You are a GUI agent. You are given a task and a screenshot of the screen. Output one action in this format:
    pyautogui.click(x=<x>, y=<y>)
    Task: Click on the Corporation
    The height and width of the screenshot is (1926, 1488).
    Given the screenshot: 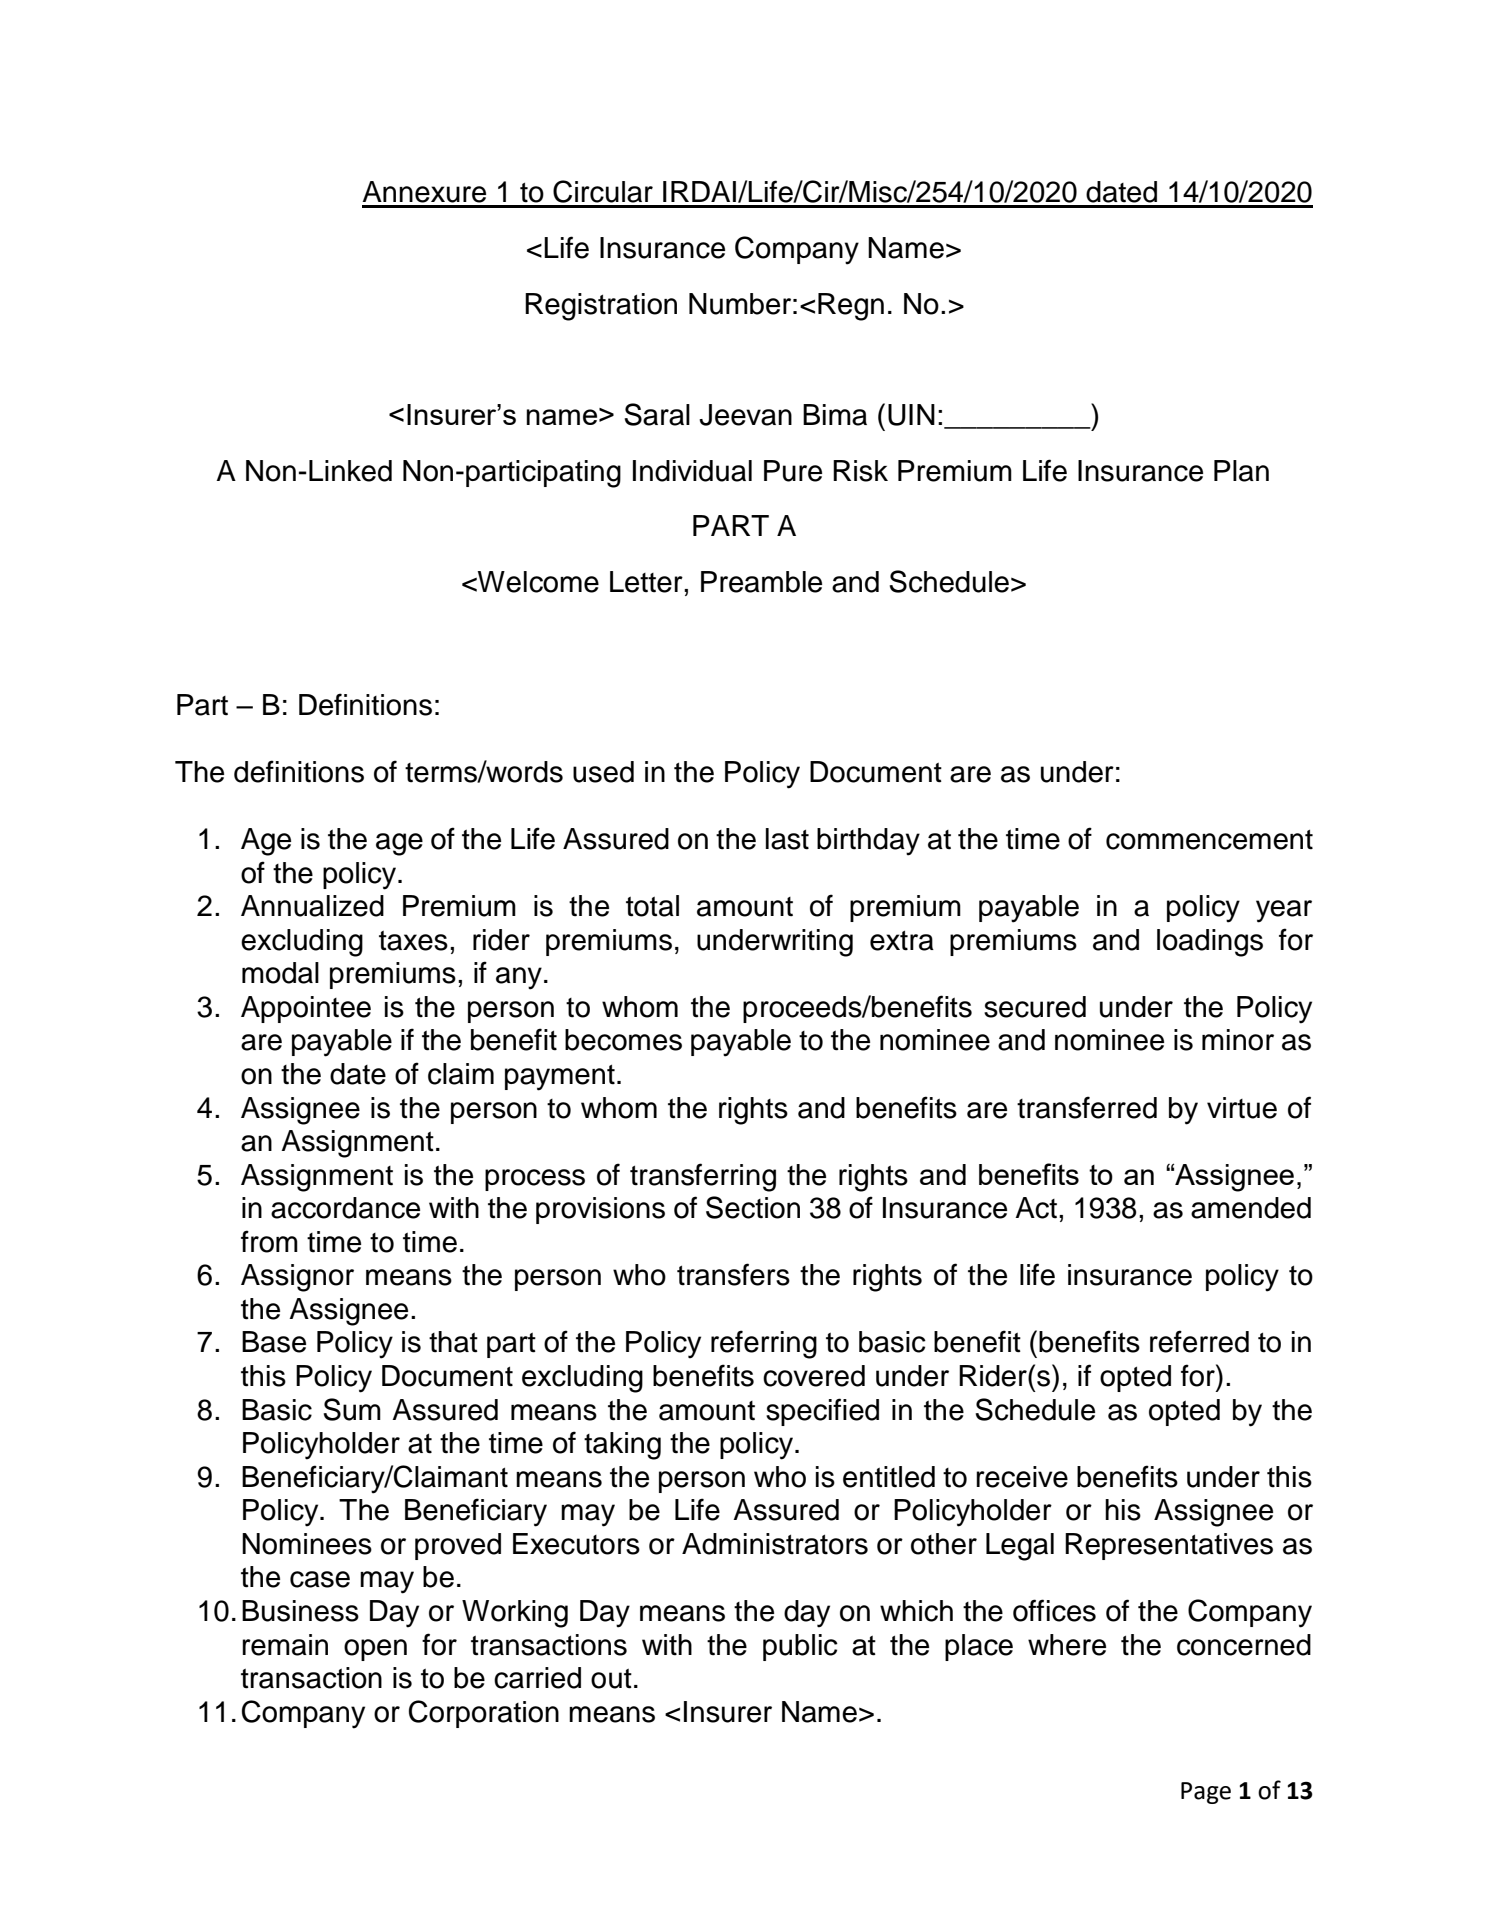 What is the action you would take?
    pyautogui.click(x=484, y=1714)
